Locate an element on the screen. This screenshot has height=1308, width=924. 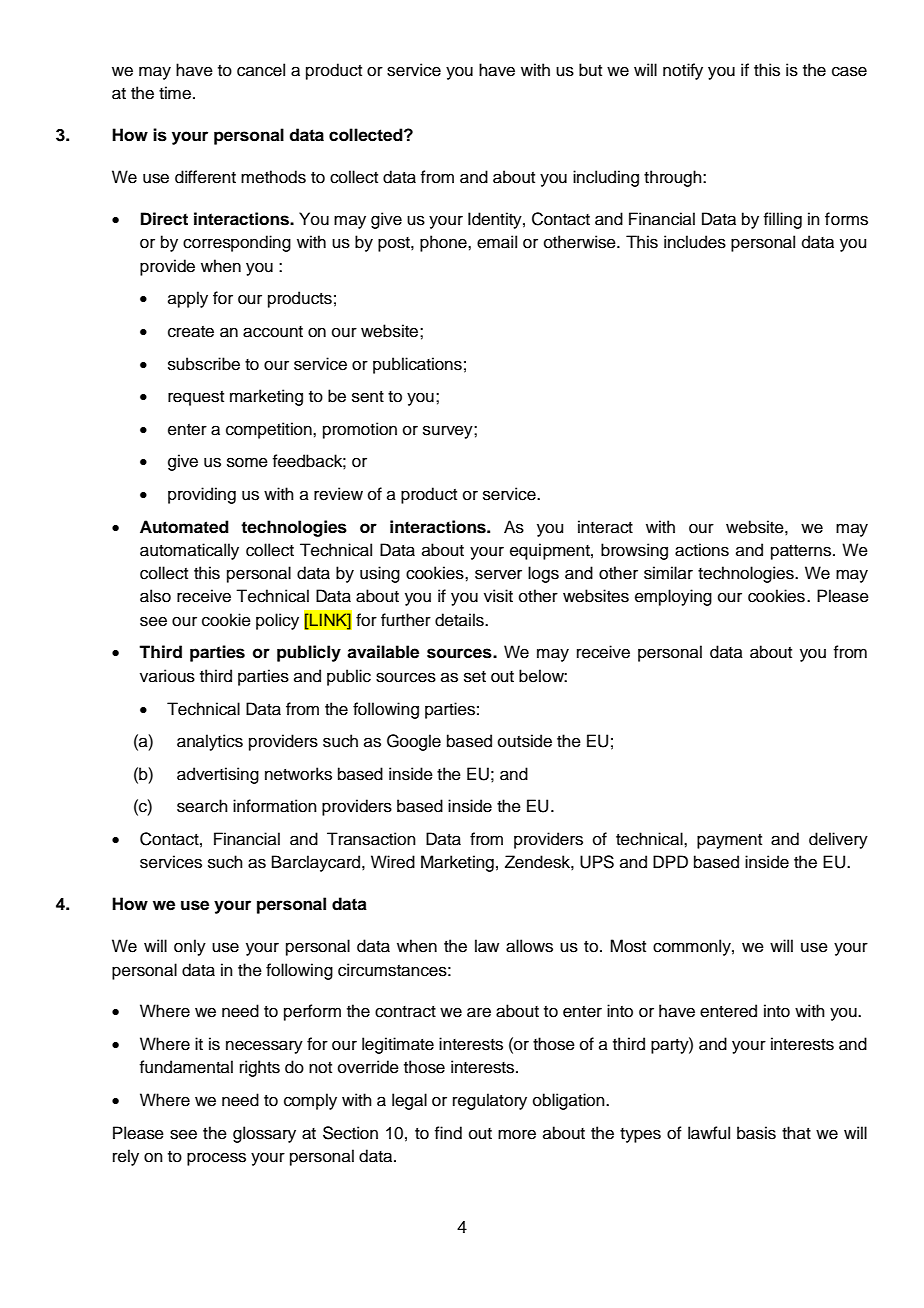
visit is located at coordinates (498, 596).
